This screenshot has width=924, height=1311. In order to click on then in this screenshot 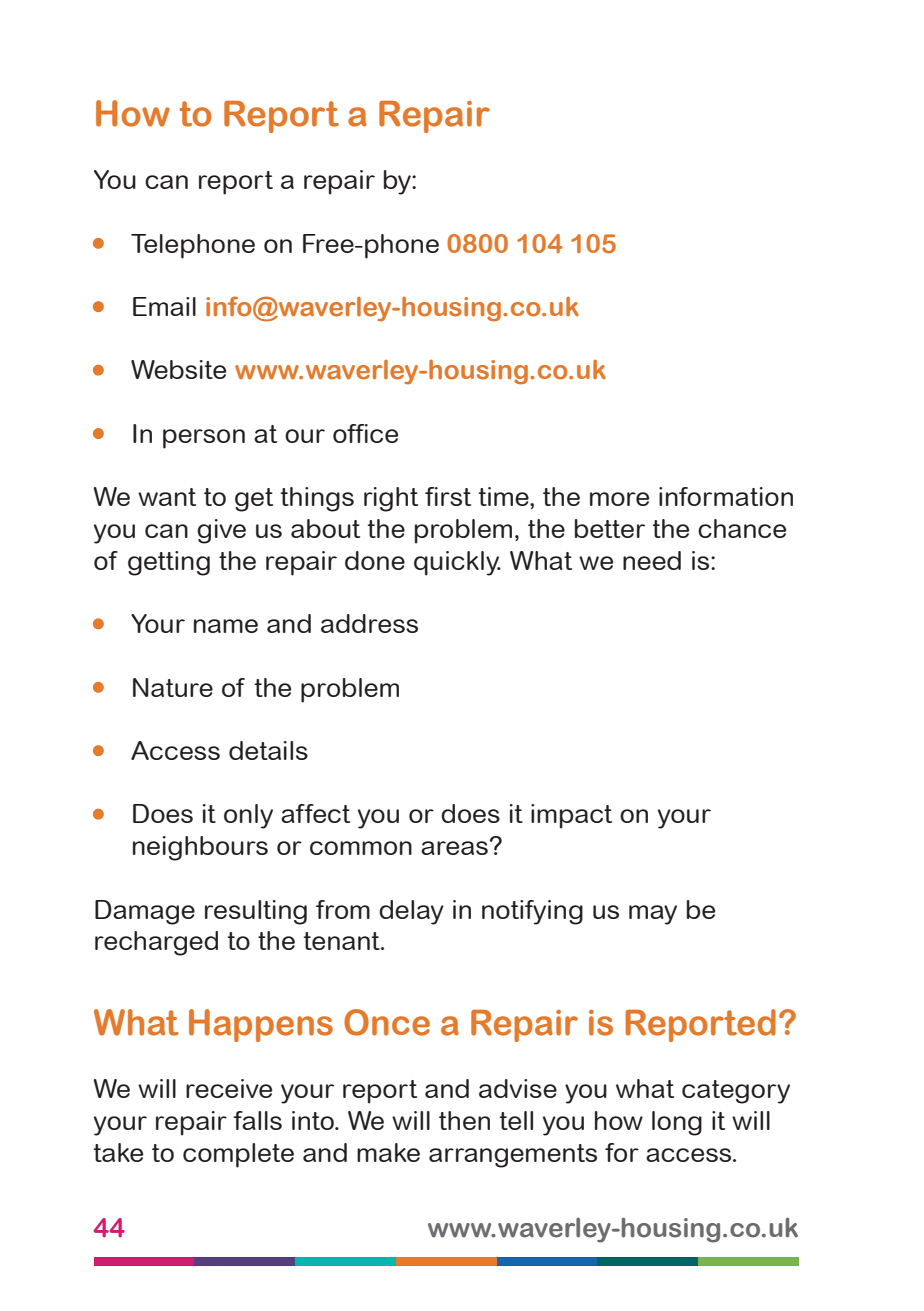, I will do `click(464, 1120)`.
